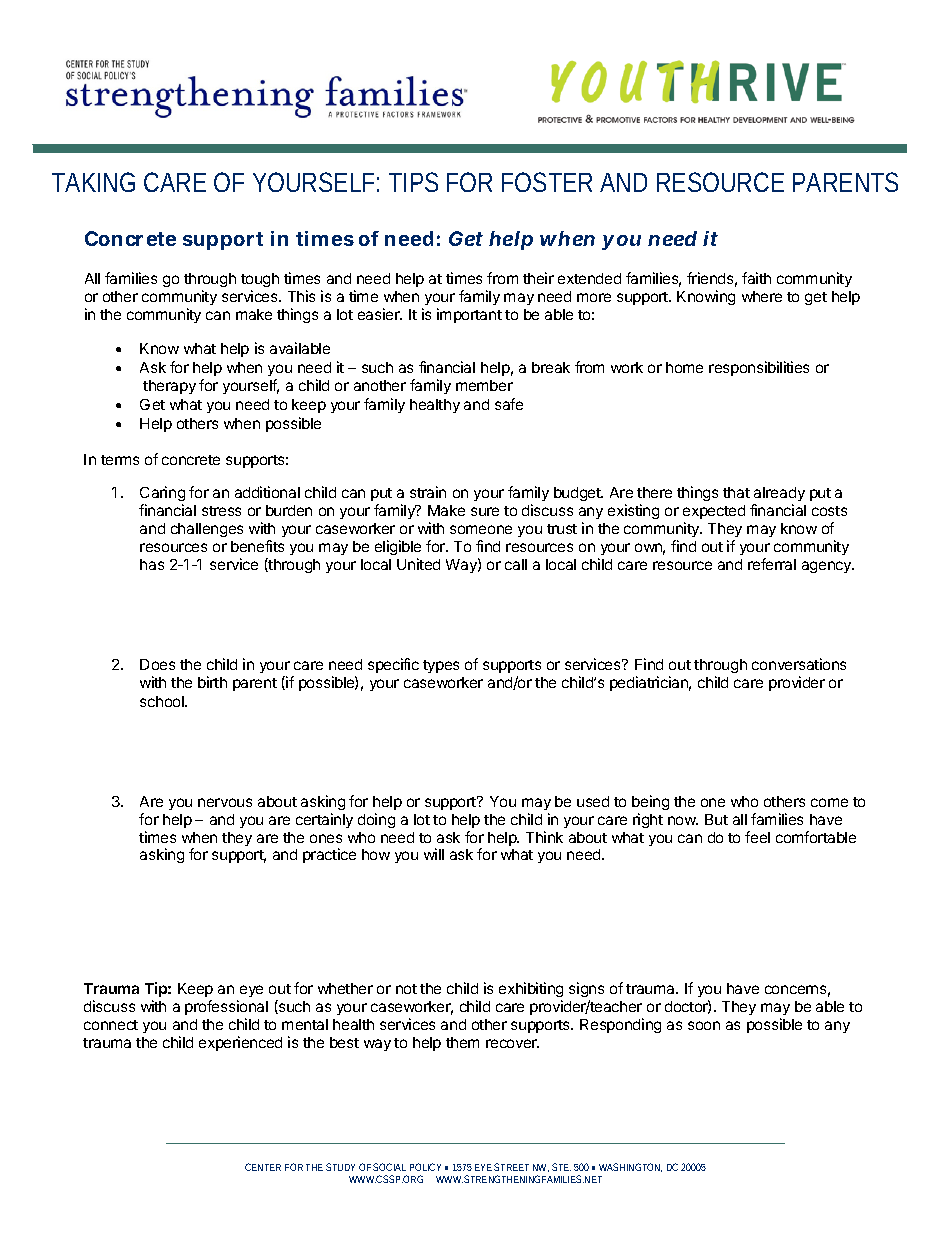 The height and width of the page is (1233, 952). Describe the element at coordinates (799, 664) in the page. I see `conversations` at that location.
